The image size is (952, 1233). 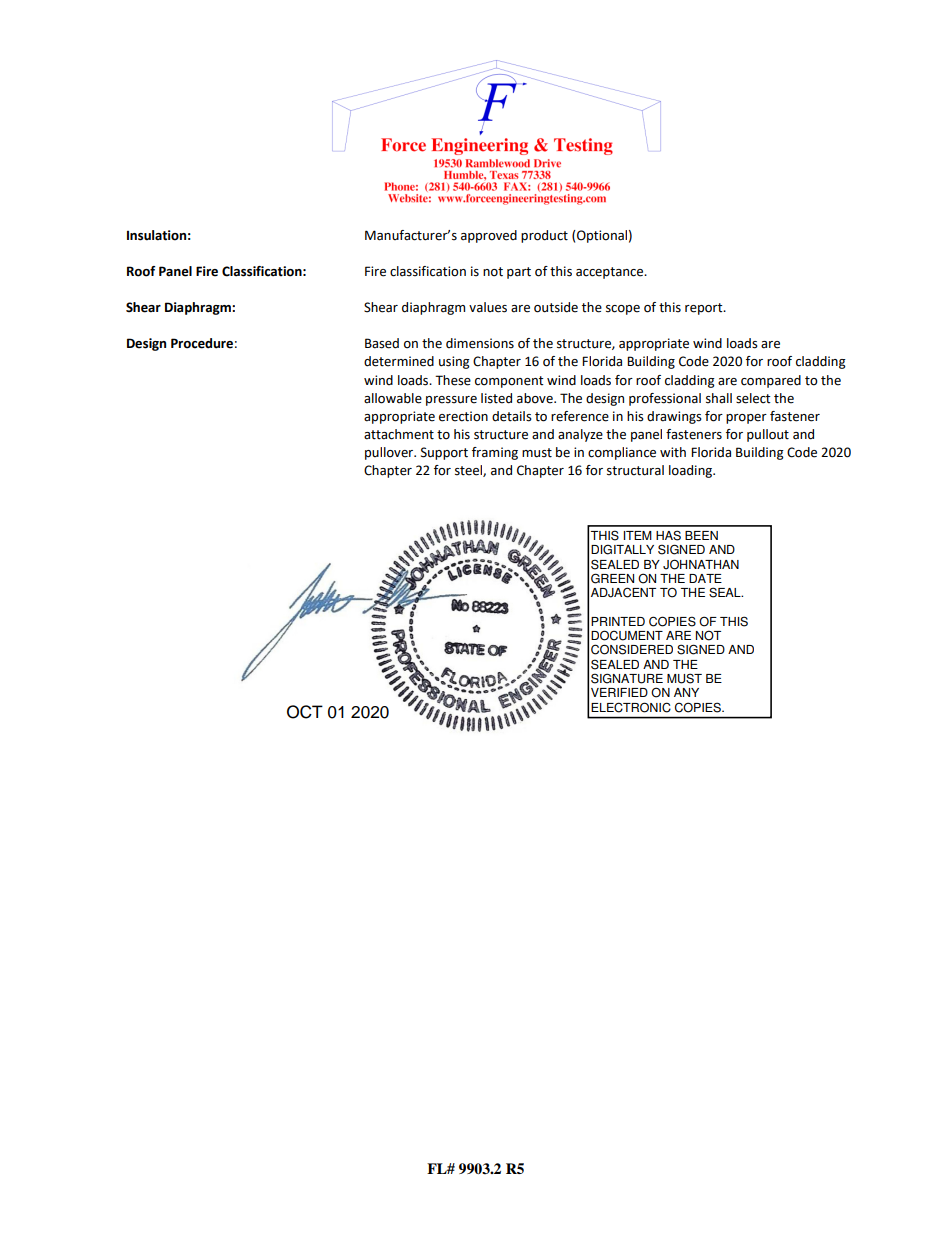 What do you see at coordinates (444, 453) in the screenshot?
I see `Support` at bounding box center [444, 453].
